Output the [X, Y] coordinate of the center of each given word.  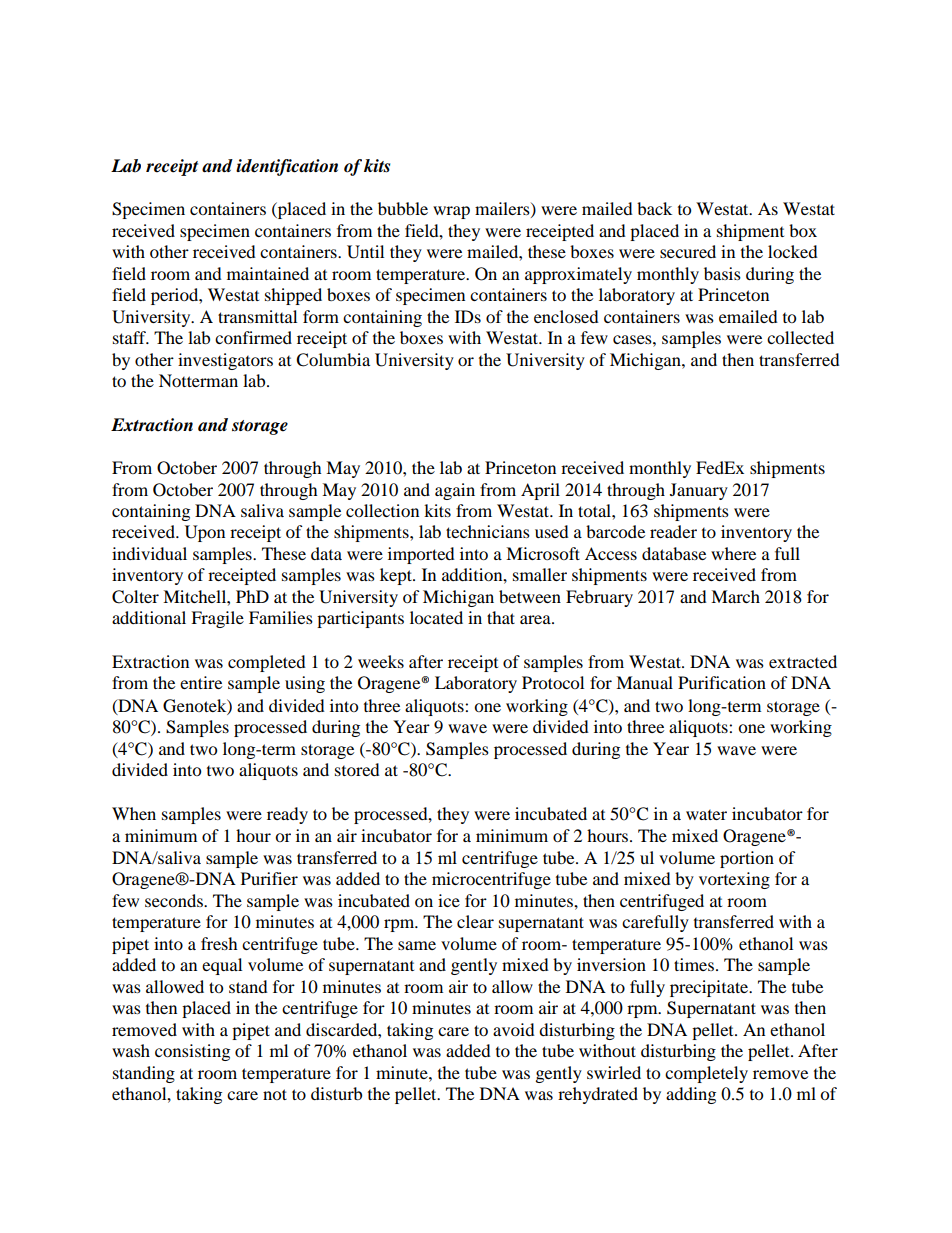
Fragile [217, 619]
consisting [192, 1052]
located [436, 617]
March [735, 596]
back [654, 208]
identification [287, 167]
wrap [451, 212]
